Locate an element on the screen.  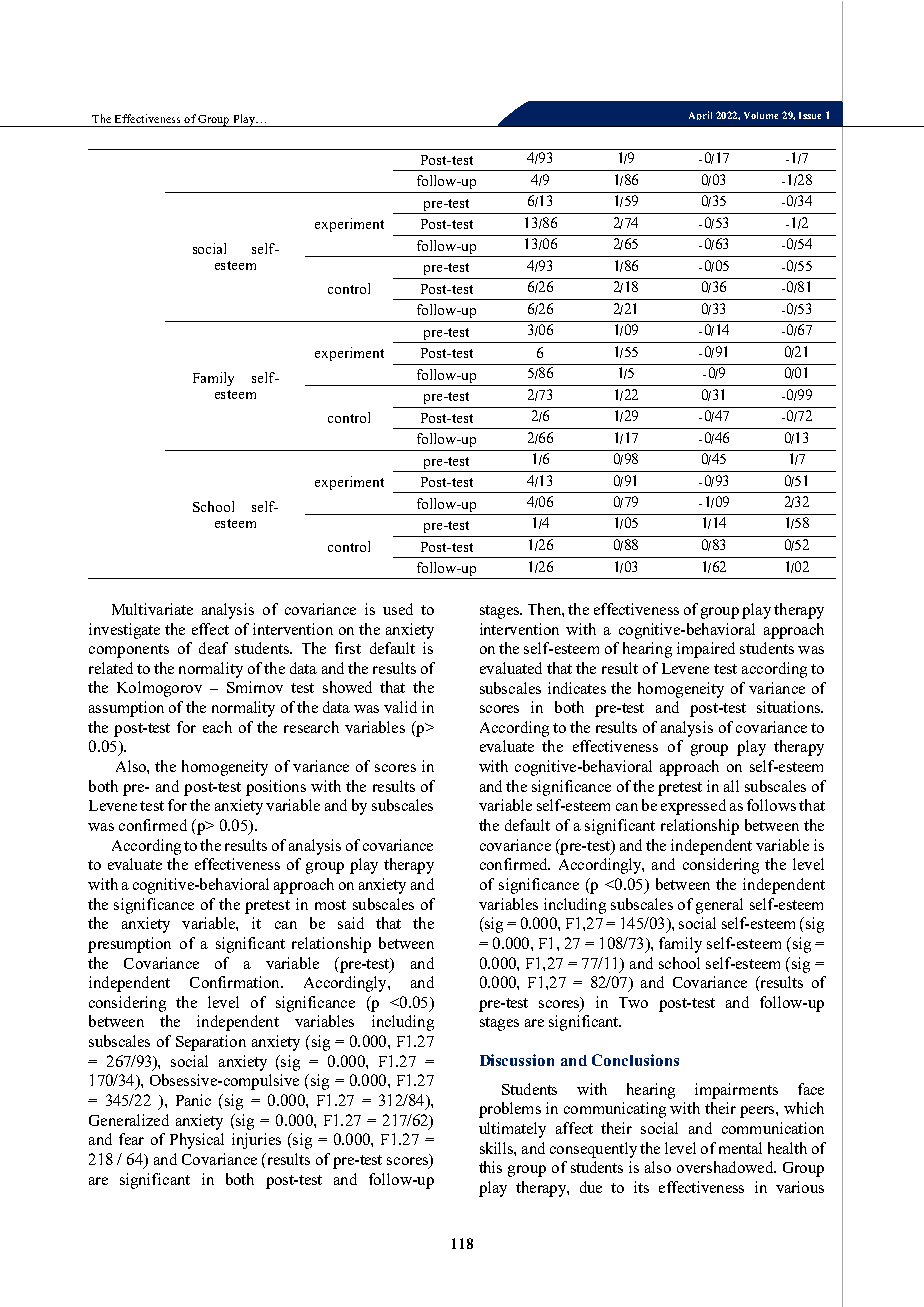
impaired is located at coordinates (706, 650).
